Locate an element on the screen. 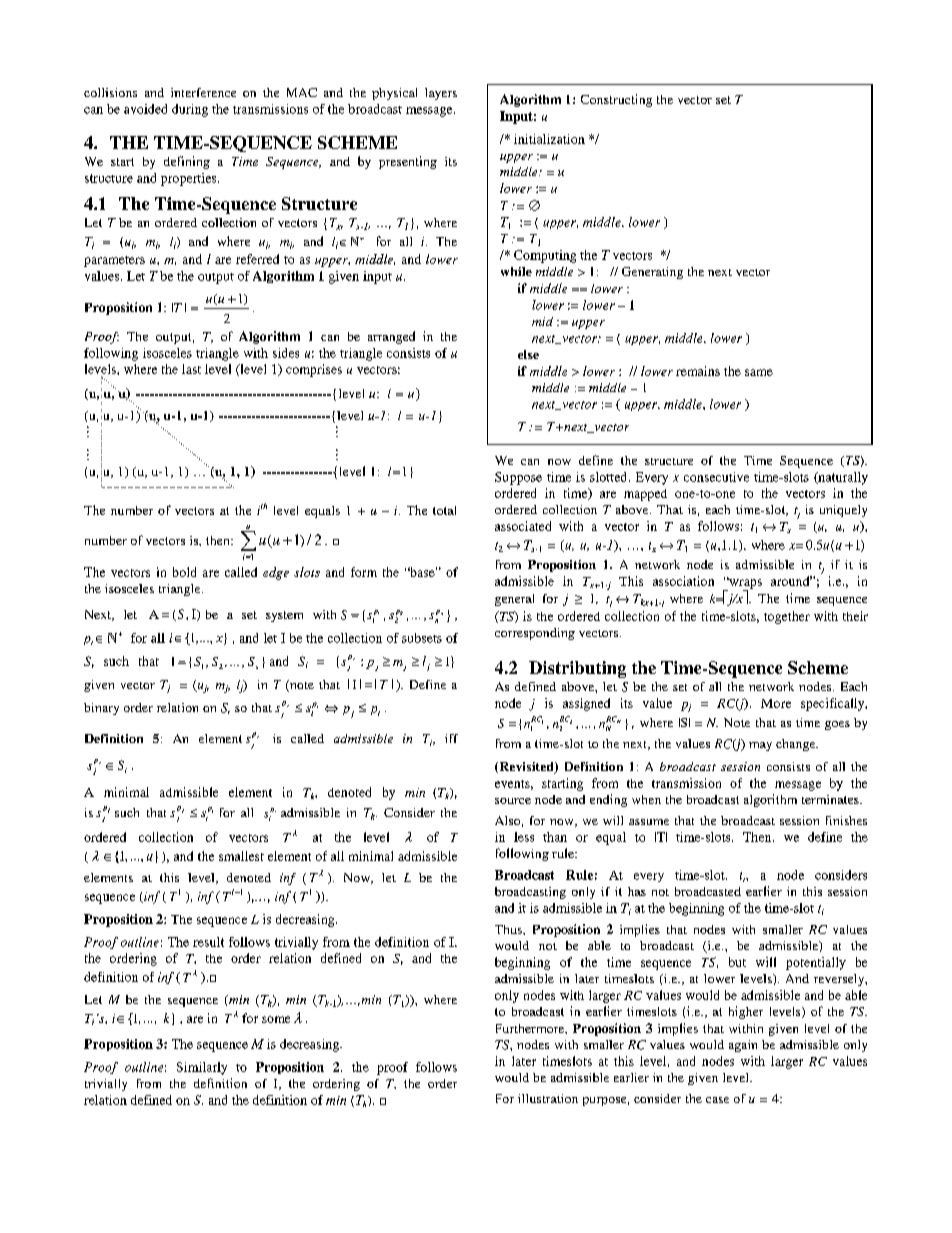 This screenshot has width=952, height=1233. general is located at coordinates (514, 600).
